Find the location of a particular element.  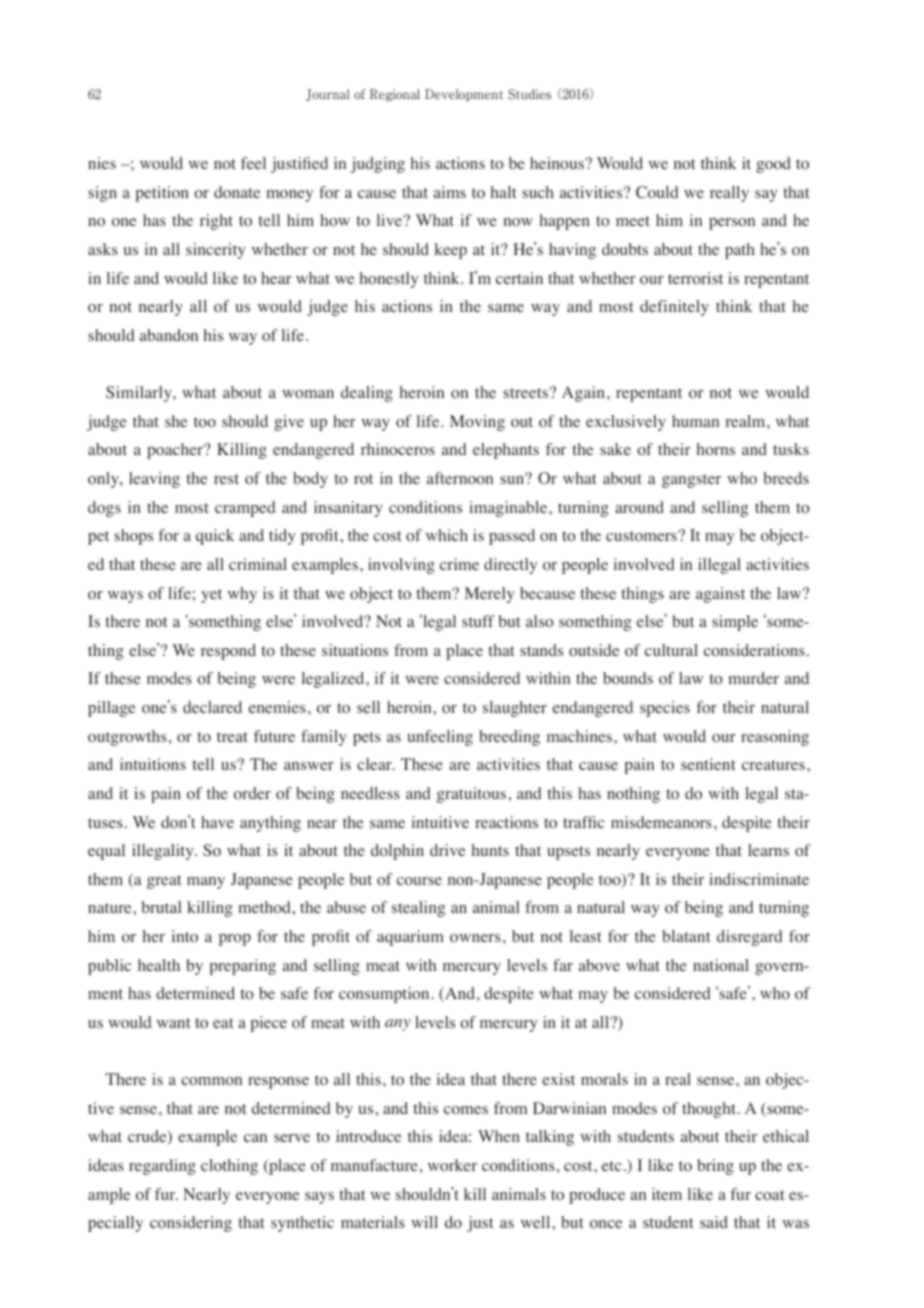

petition is located at coordinates (162, 194).
